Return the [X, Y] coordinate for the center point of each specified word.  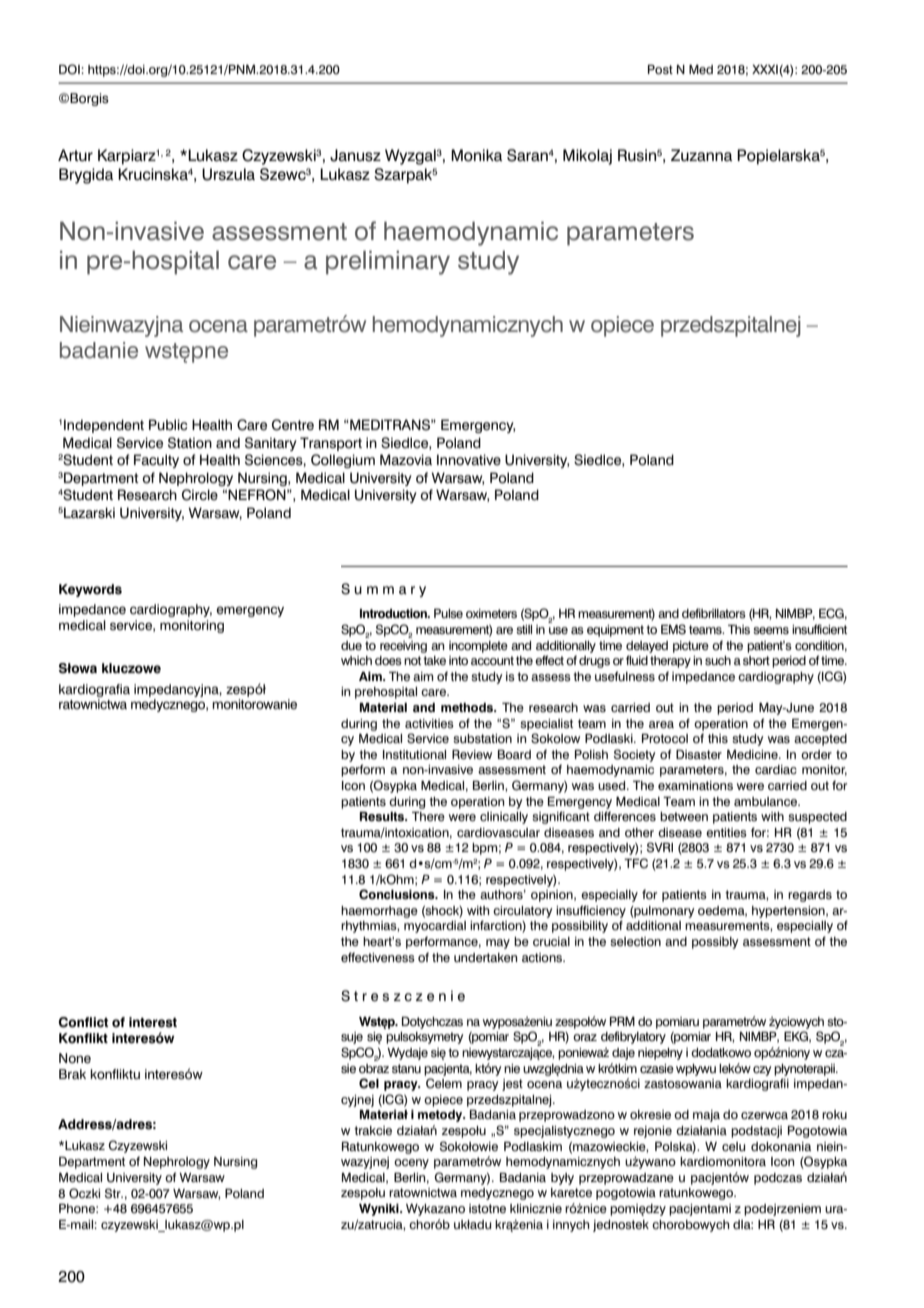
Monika [477, 155]
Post [660, 69]
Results [383, 817]
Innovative [469, 460]
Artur [75, 155]
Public [168, 424]
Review [472, 754]
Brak [72, 1074]
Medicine [753, 754]
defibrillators [714, 613]
